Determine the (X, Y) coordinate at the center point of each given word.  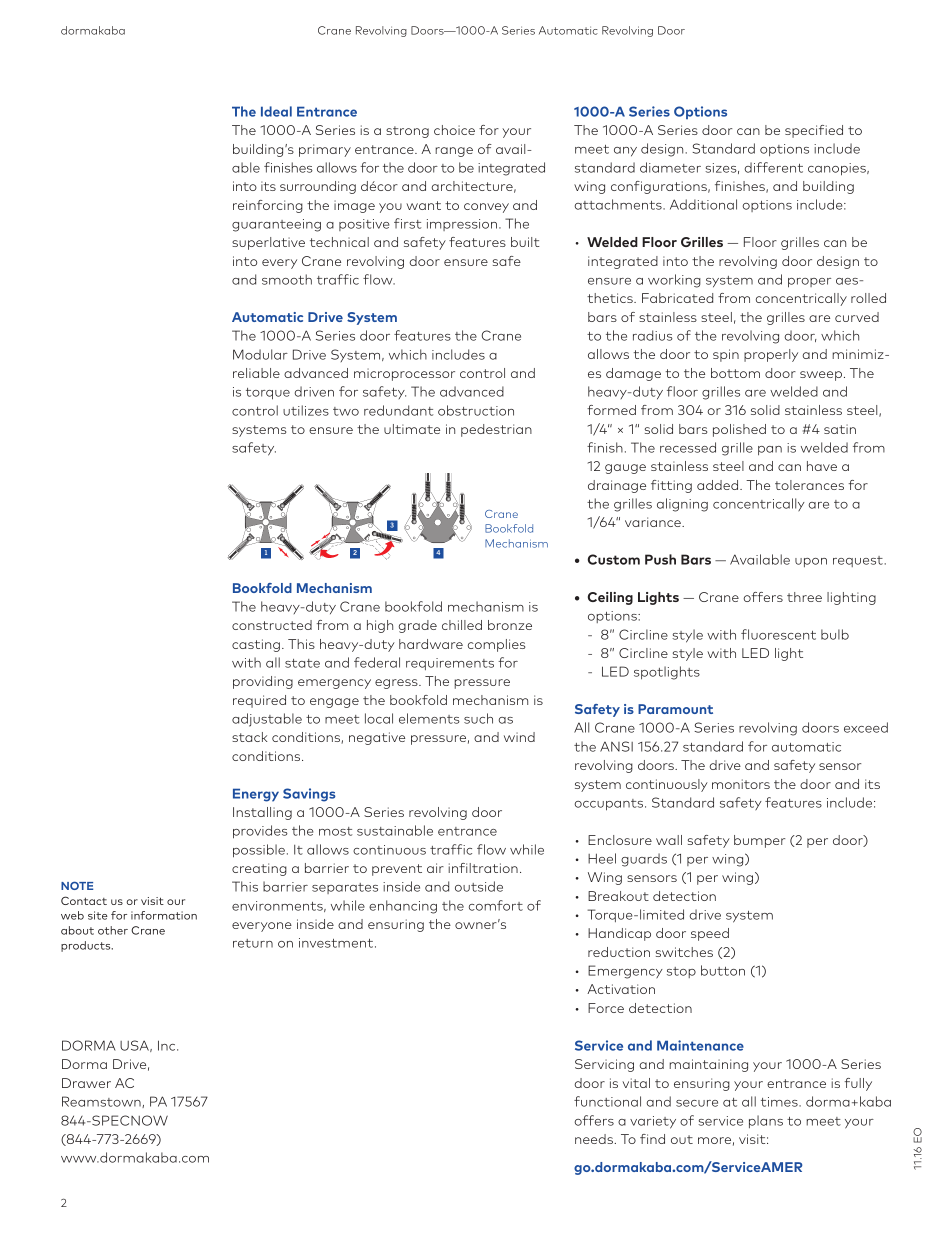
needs (595, 1139)
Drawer (86, 1083)
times (780, 1102)
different (773, 167)
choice (454, 130)
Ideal (276, 111)
